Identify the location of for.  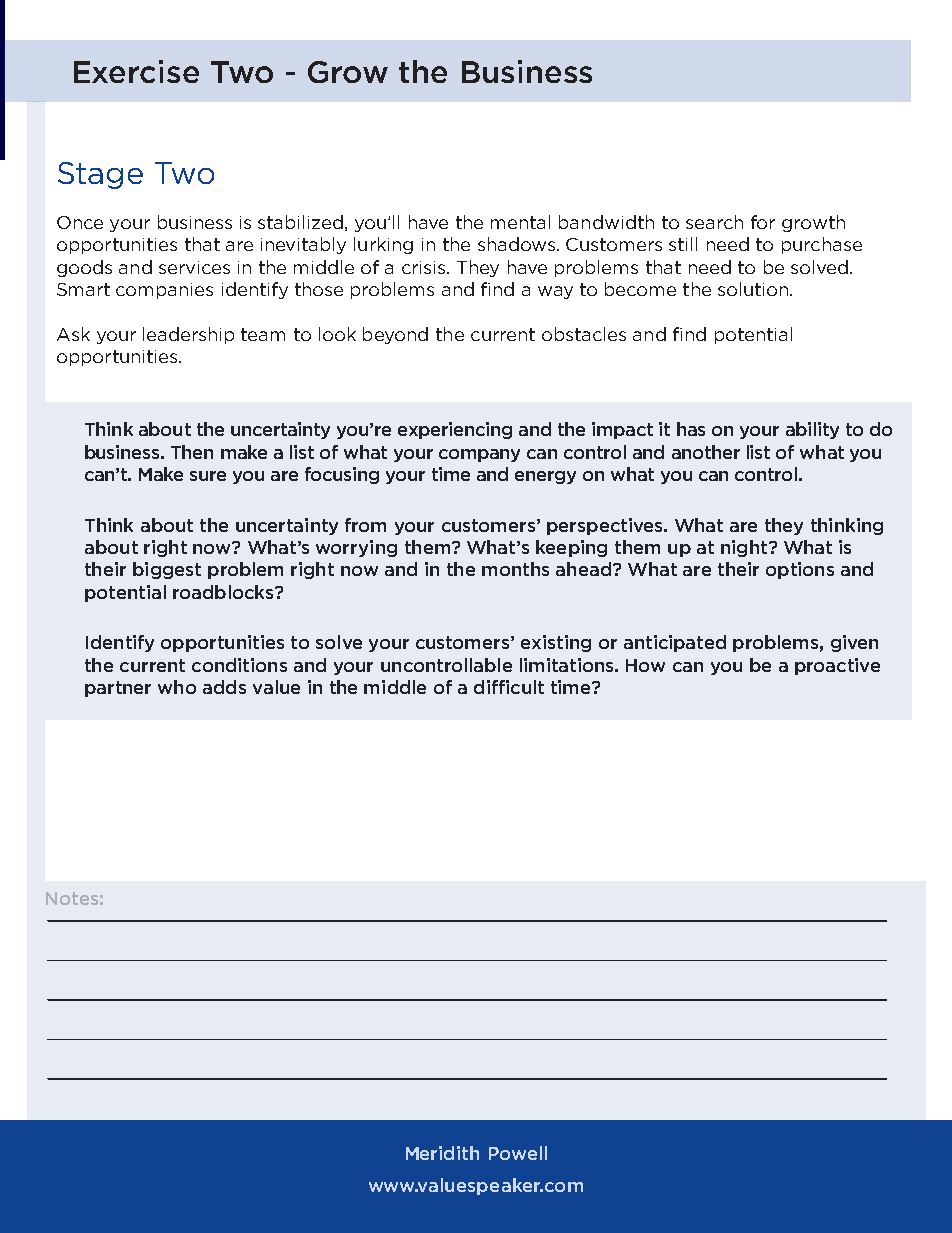
(763, 222).
